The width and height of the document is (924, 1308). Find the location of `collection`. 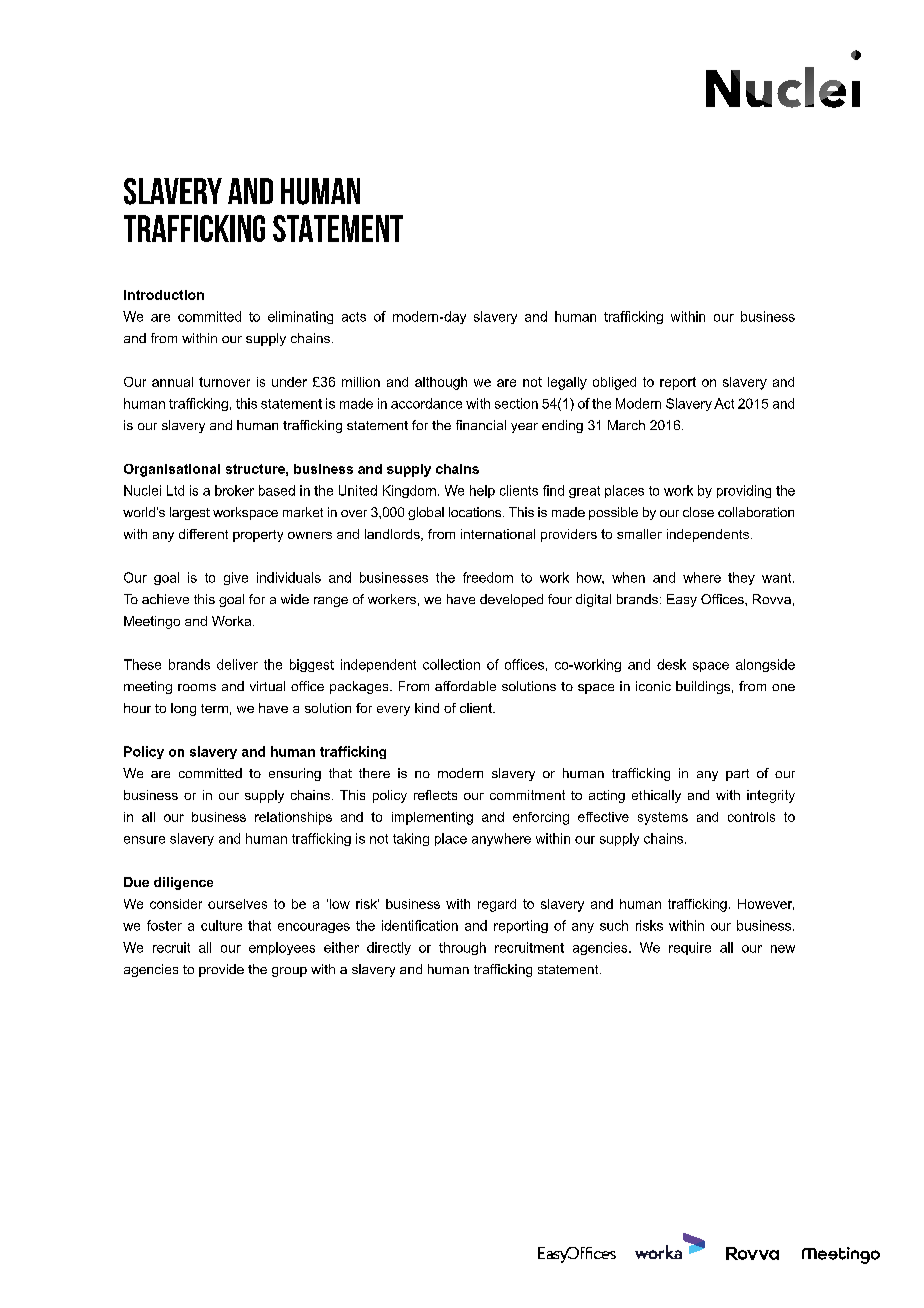

collection is located at coordinates (451, 664).
